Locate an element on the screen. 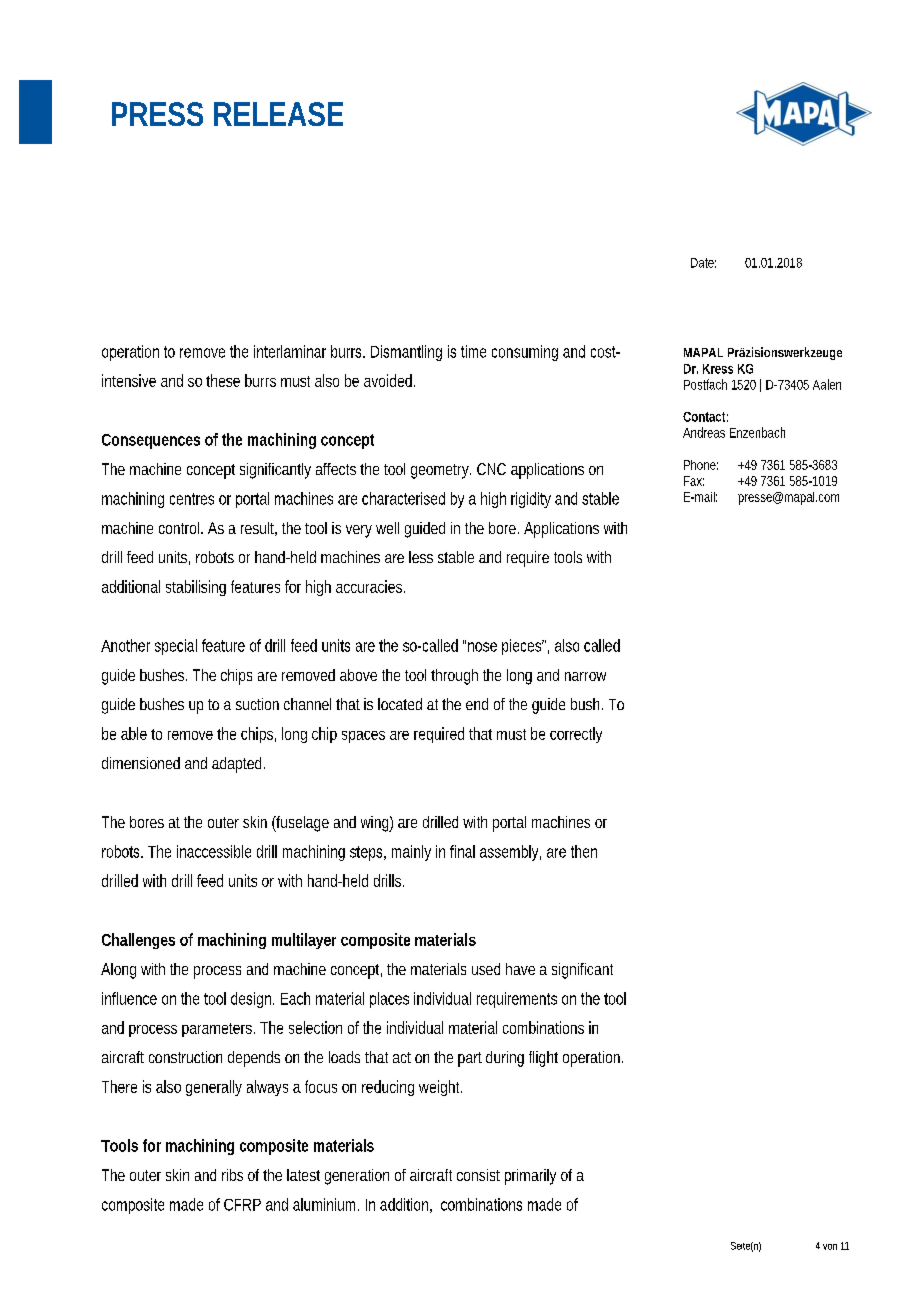 The height and width of the screenshot is (1308, 924). then is located at coordinates (584, 851).
